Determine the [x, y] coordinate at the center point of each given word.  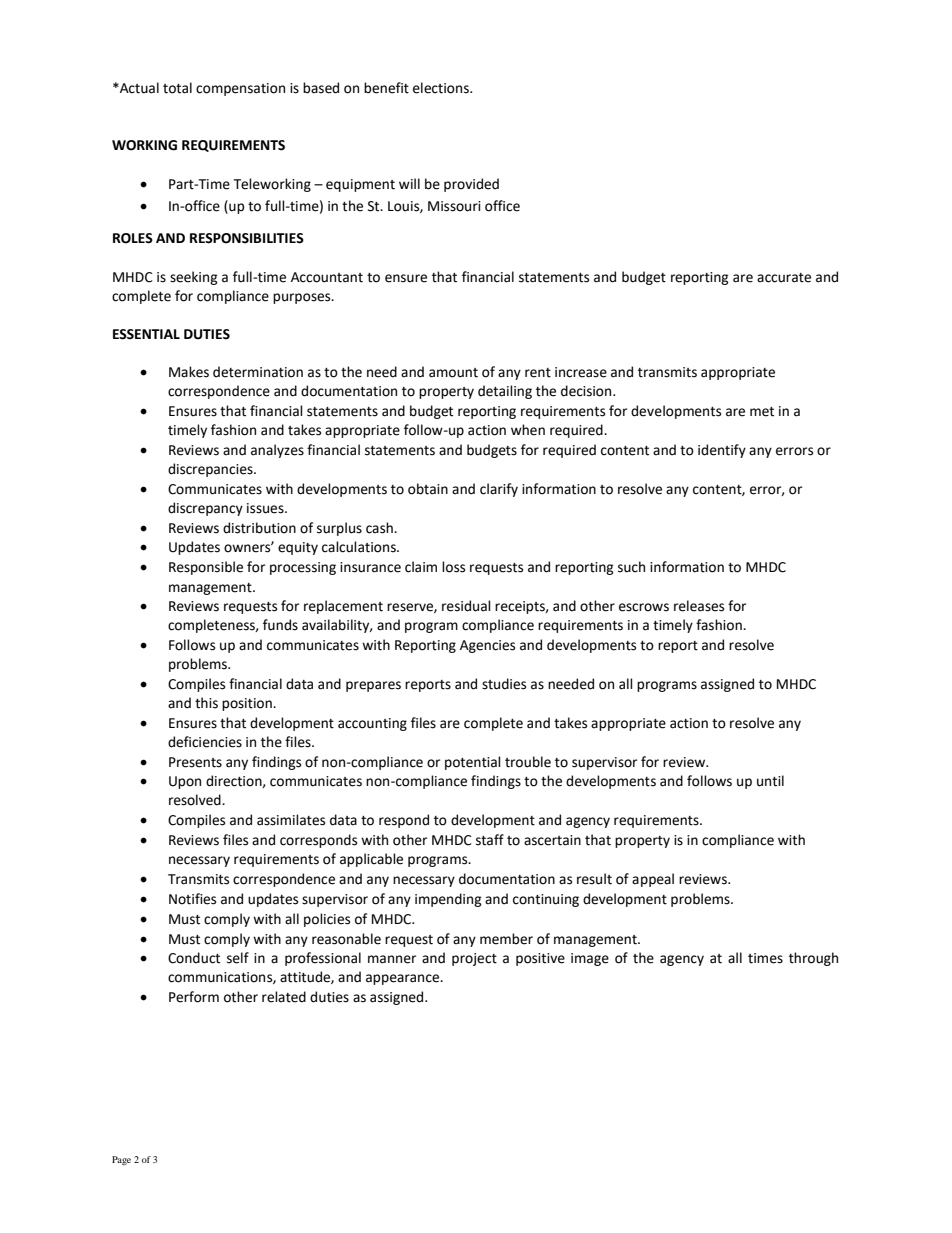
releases [699, 606]
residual [466, 606]
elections [442, 88]
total [177, 88]
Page [121, 1160]
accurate [784, 278]
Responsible [206, 568]
